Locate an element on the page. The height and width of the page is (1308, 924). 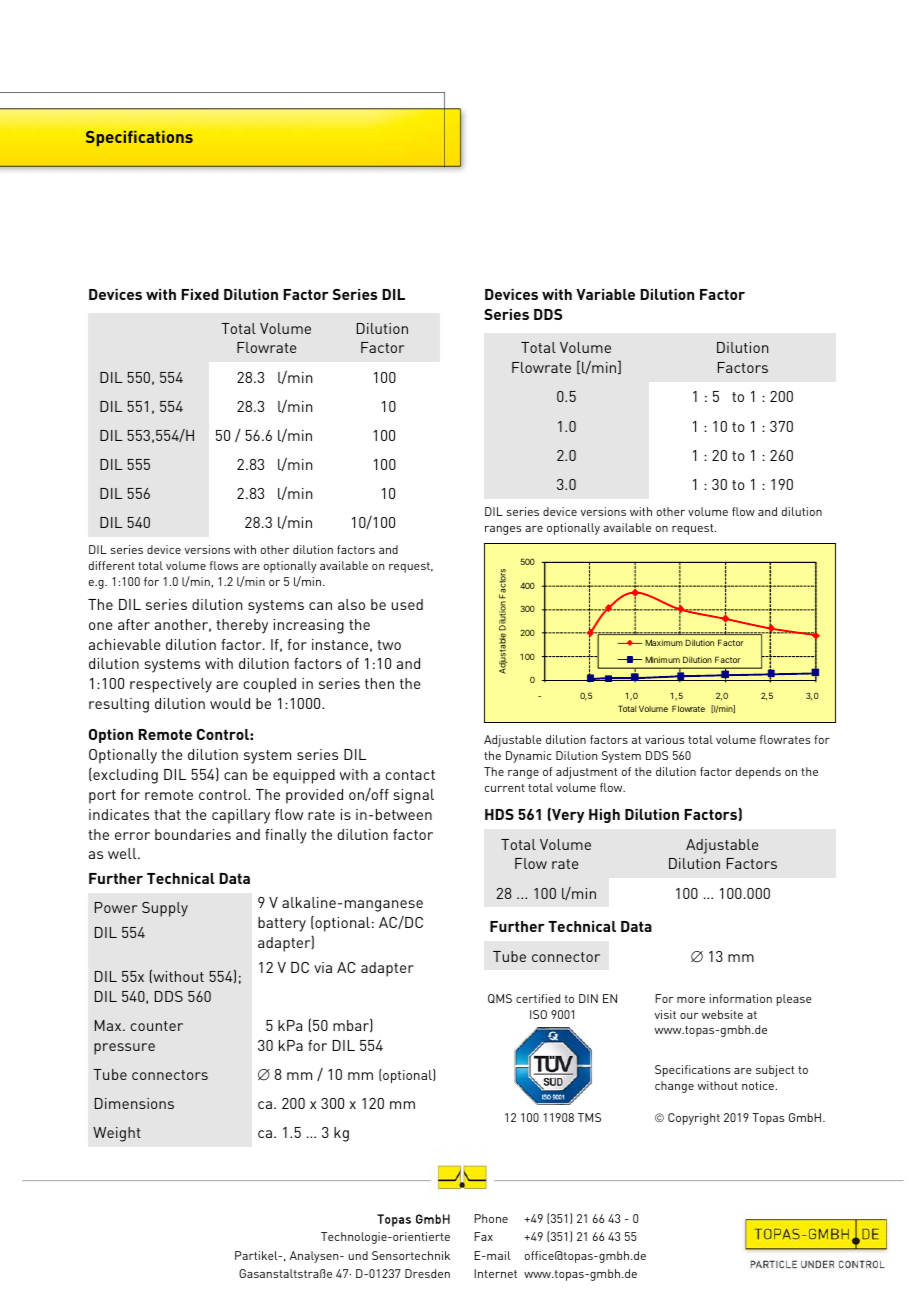
Maximum is located at coordinates (664, 642).
